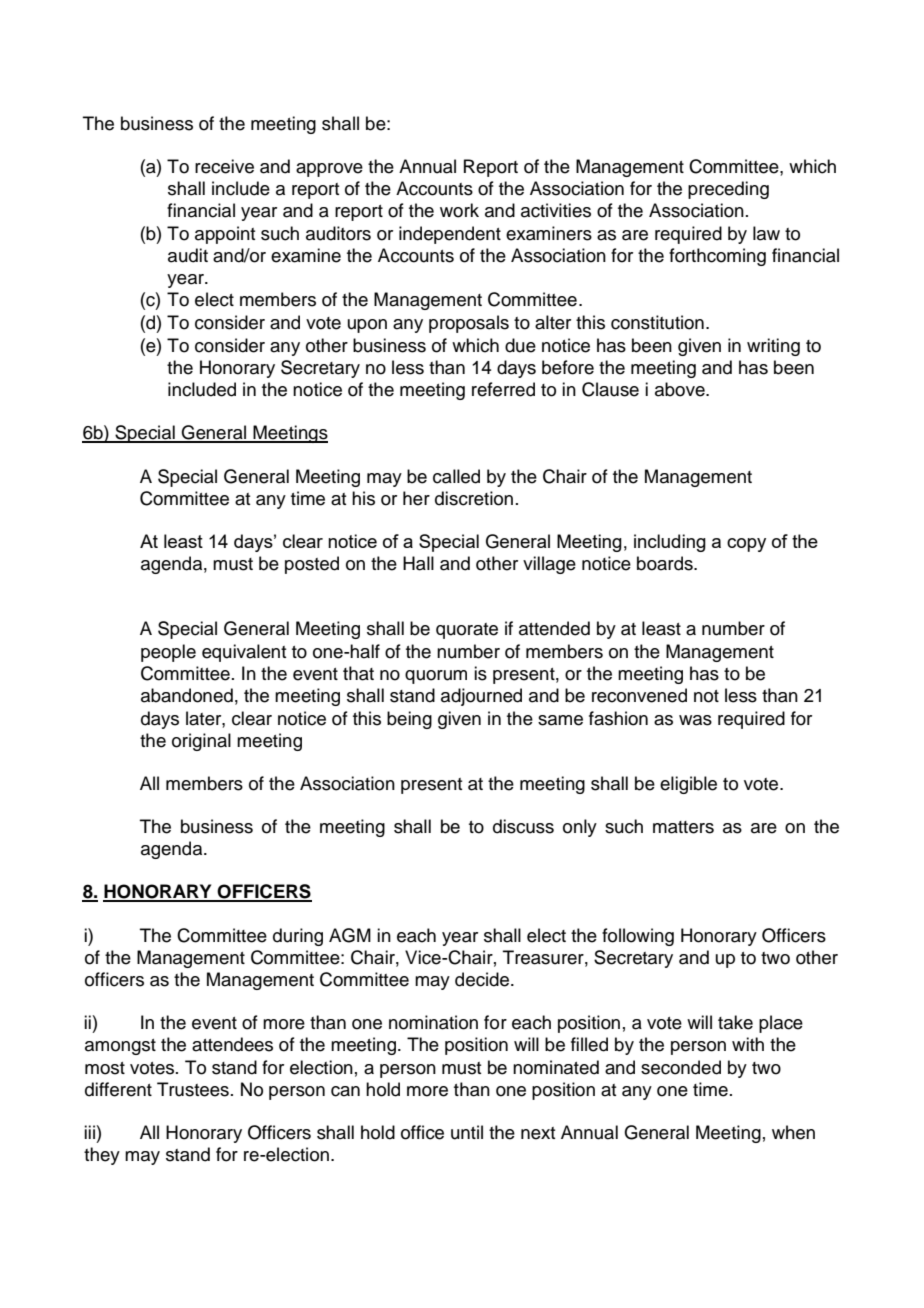  I want to click on discretion, so click(474, 498).
